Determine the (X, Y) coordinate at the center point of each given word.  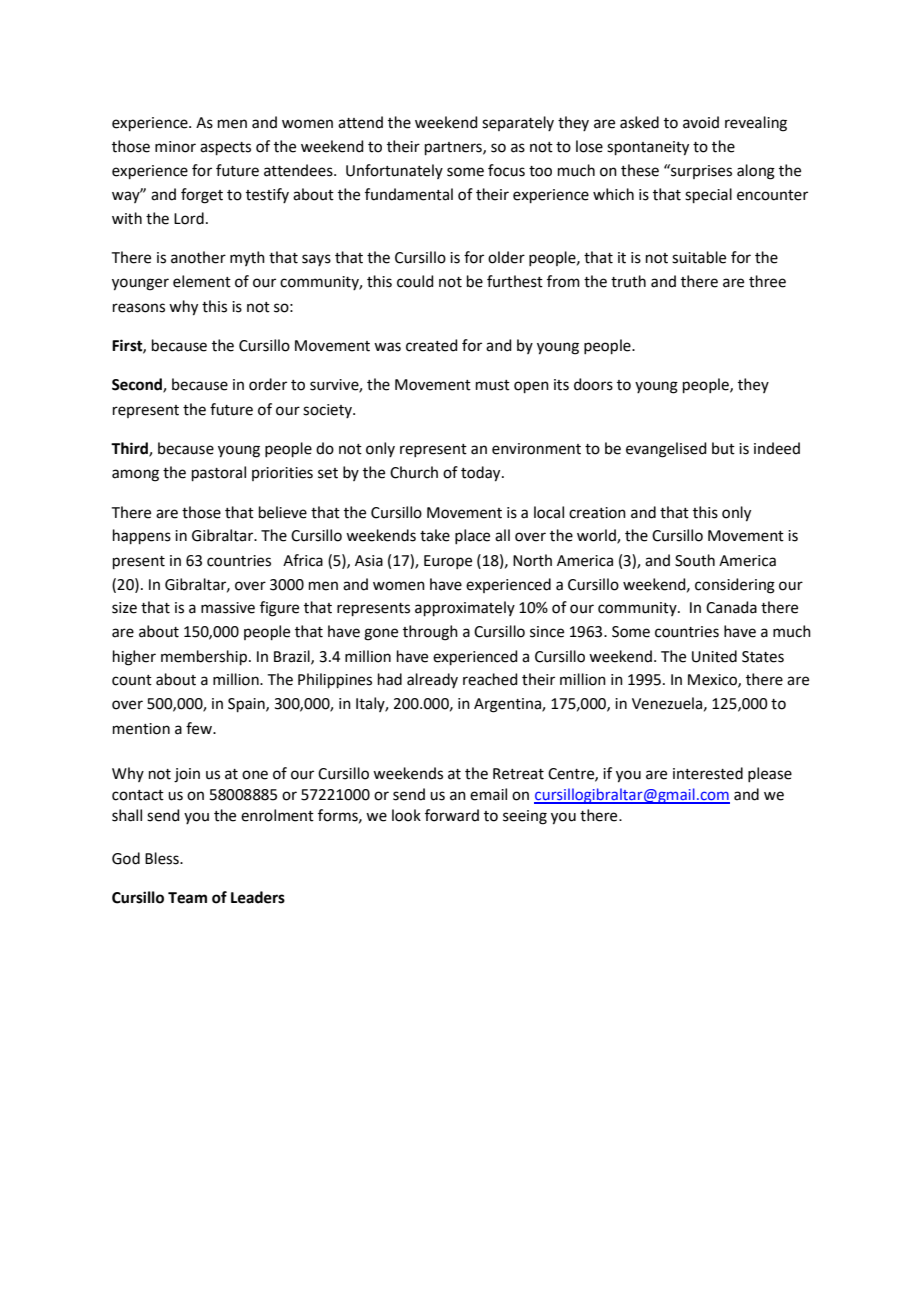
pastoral (219, 473)
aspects (225, 148)
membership (204, 657)
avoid (701, 122)
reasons (139, 308)
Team (187, 898)
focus (506, 170)
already (432, 680)
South (695, 560)
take (435, 535)
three (767, 281)
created (432, 345)
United (714, 656)
